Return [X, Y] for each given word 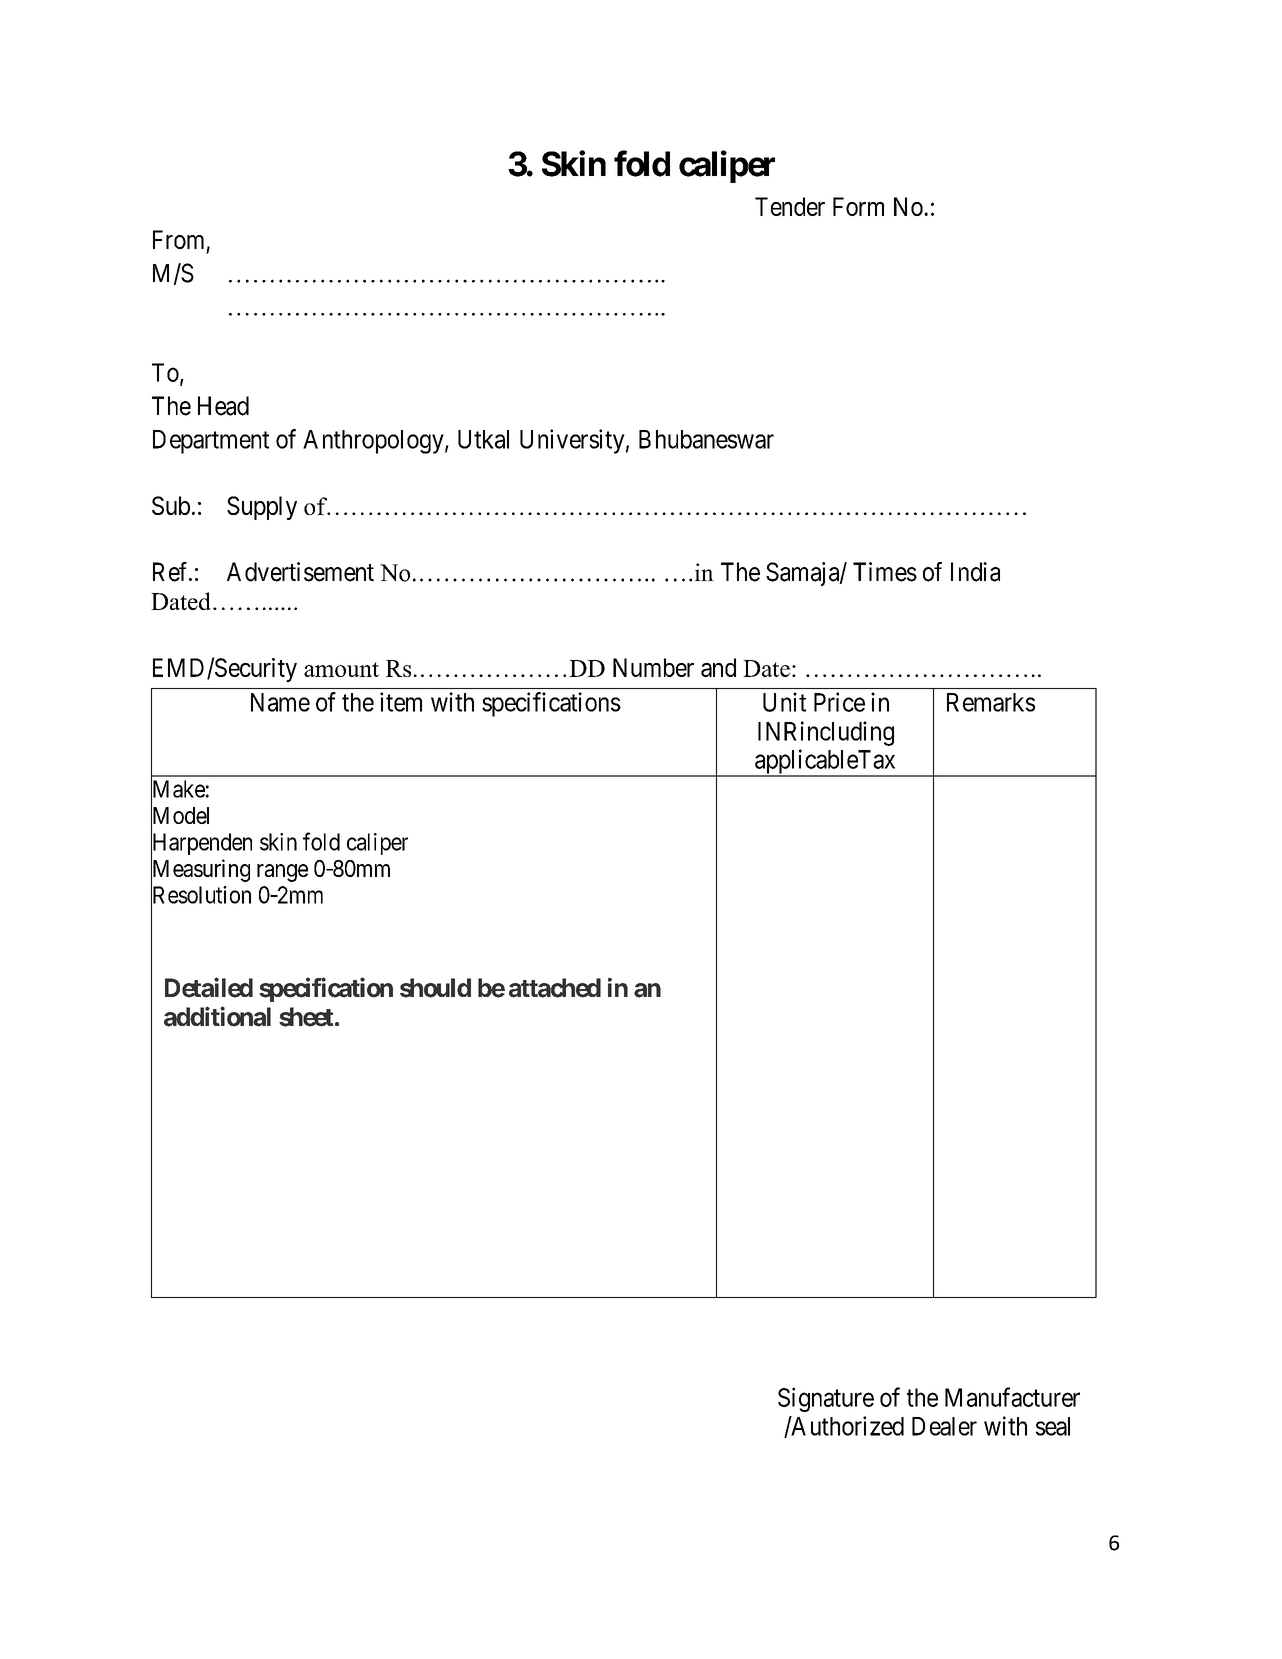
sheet [306, 1017]
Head [223, 406]
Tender [790, 206]
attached [555, 988]
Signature [826, 1399]
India [975, 572]
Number [653, 667]
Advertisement [300, 572]
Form [858, 206]
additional [217, 1016]
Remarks [991, 702]
